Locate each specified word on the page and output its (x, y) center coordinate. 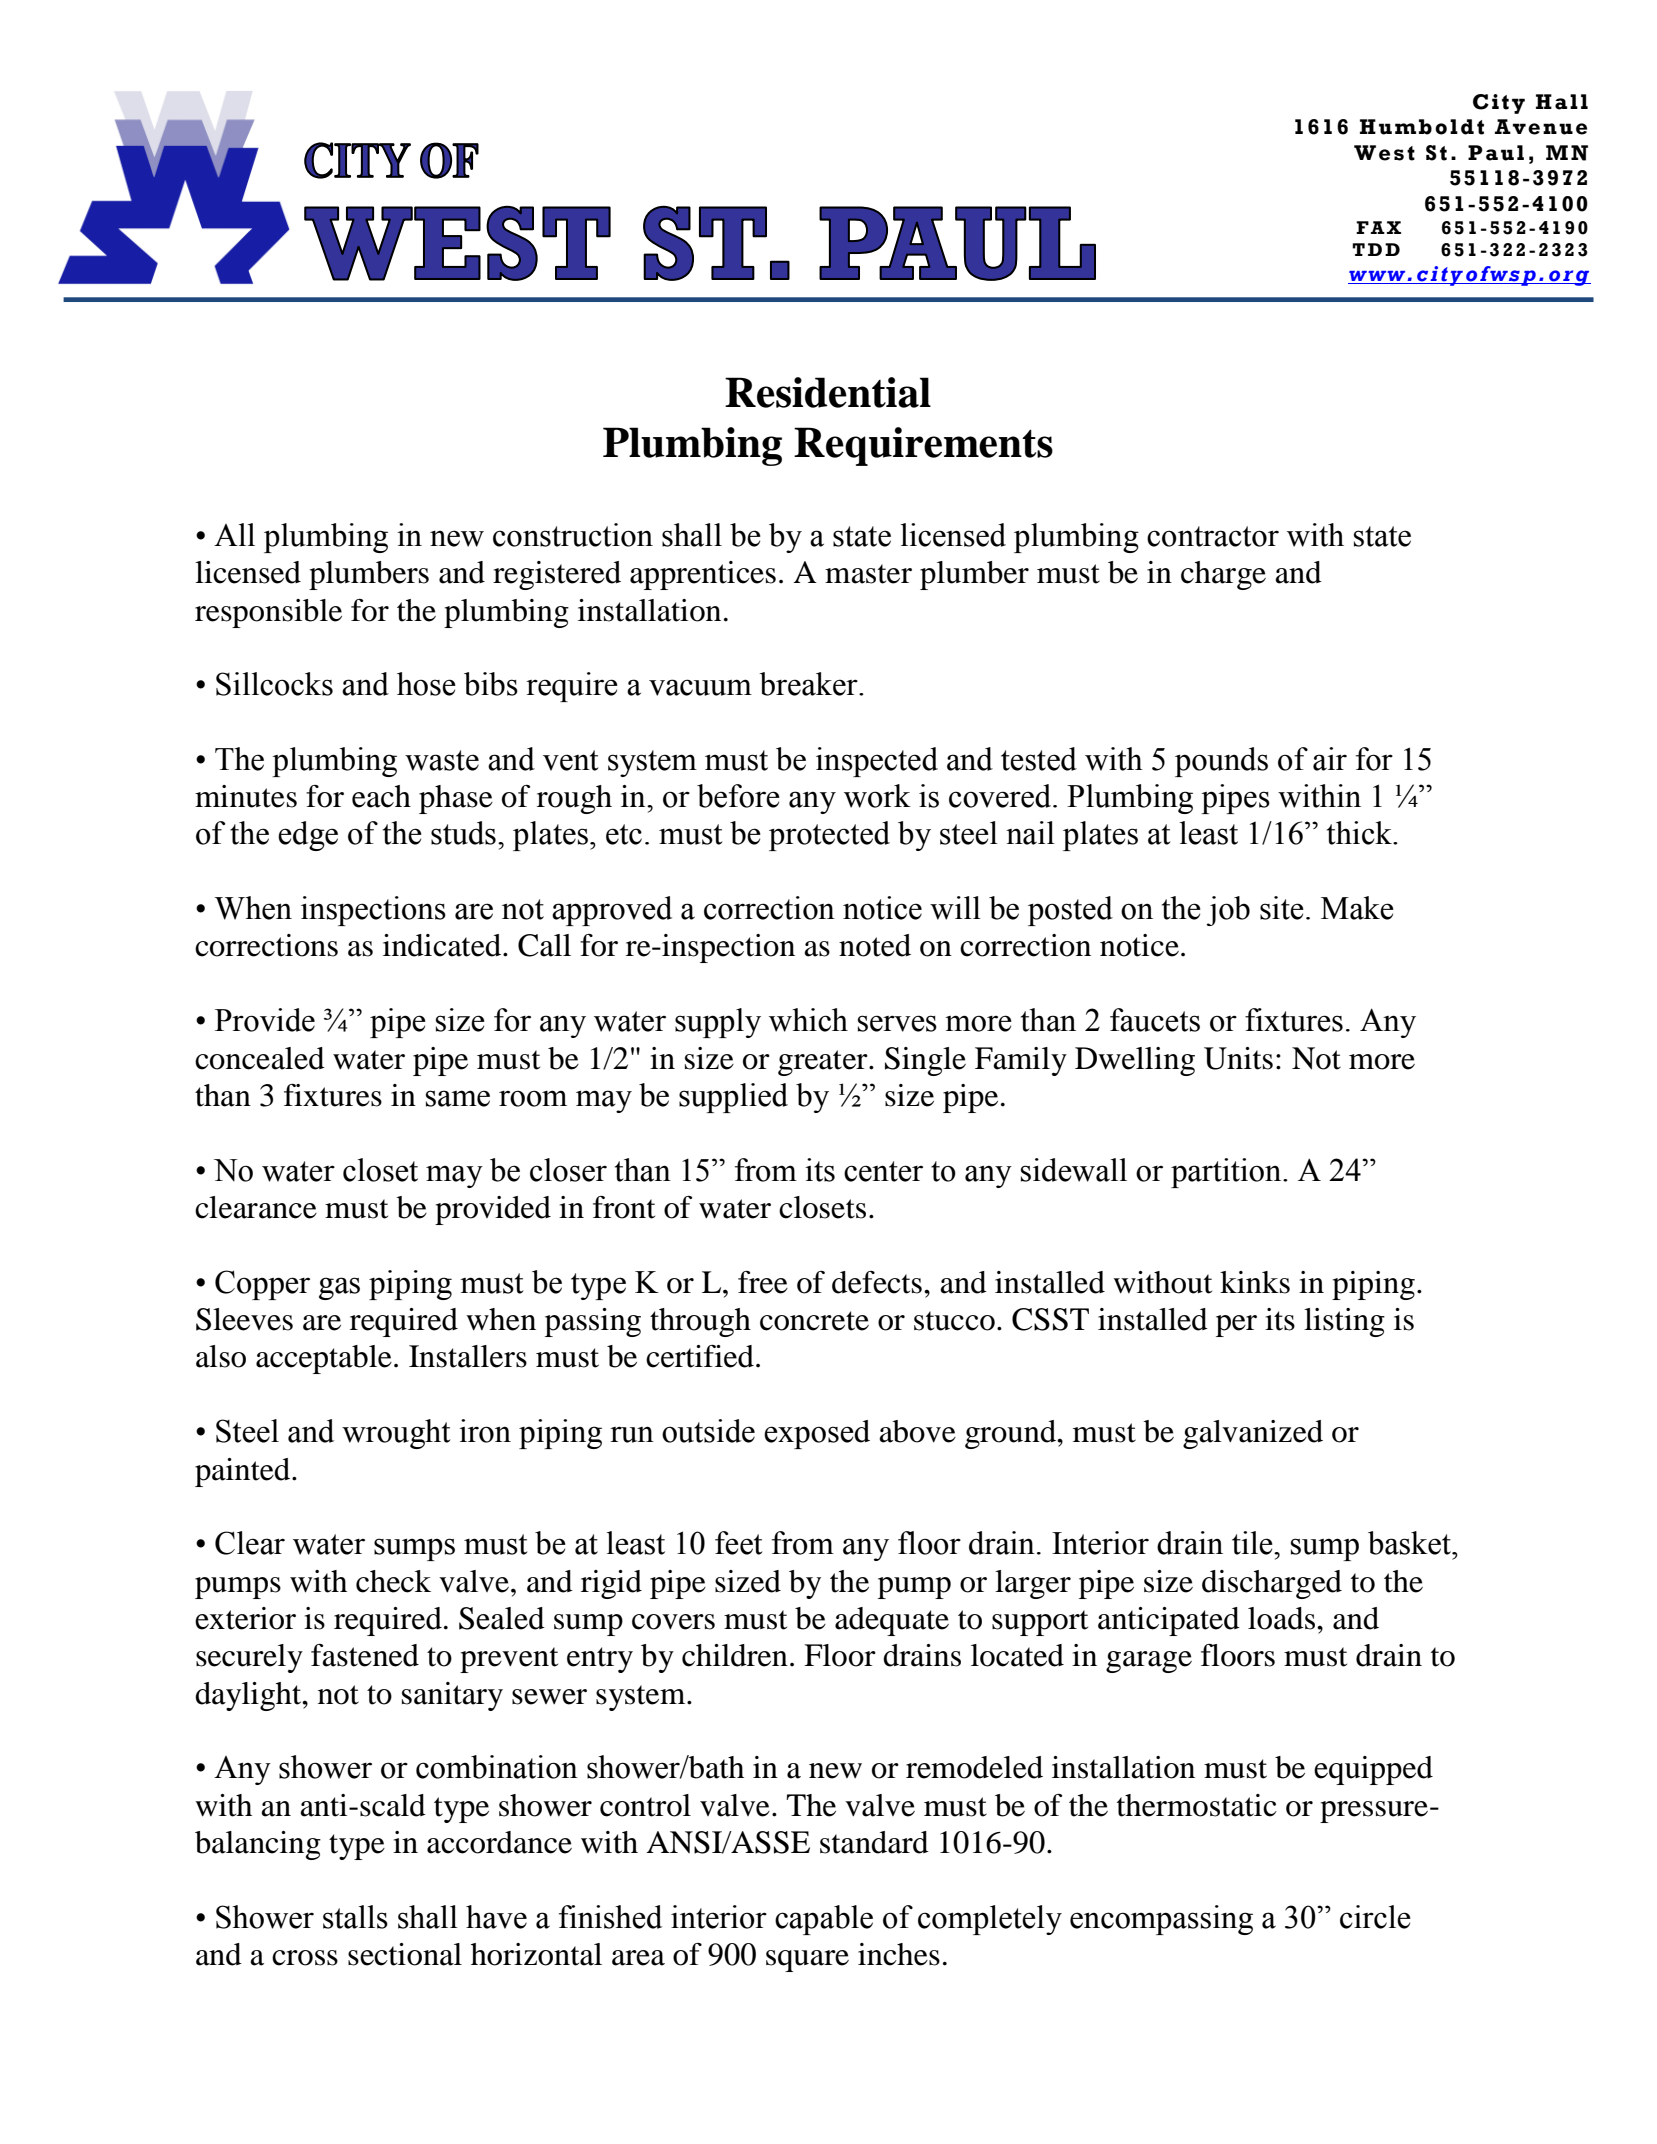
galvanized (1253, 1434)
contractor (1213, 536)
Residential (828, 392)
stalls (355, 1917)
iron (485, 1431)
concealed (260, 1058)
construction (573, 535)
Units (1238, 1058)
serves (897, 1023)
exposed (817, 1434)
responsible (268, 613)
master (868, 574)
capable (824, 1920)
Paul (1496, 153)
